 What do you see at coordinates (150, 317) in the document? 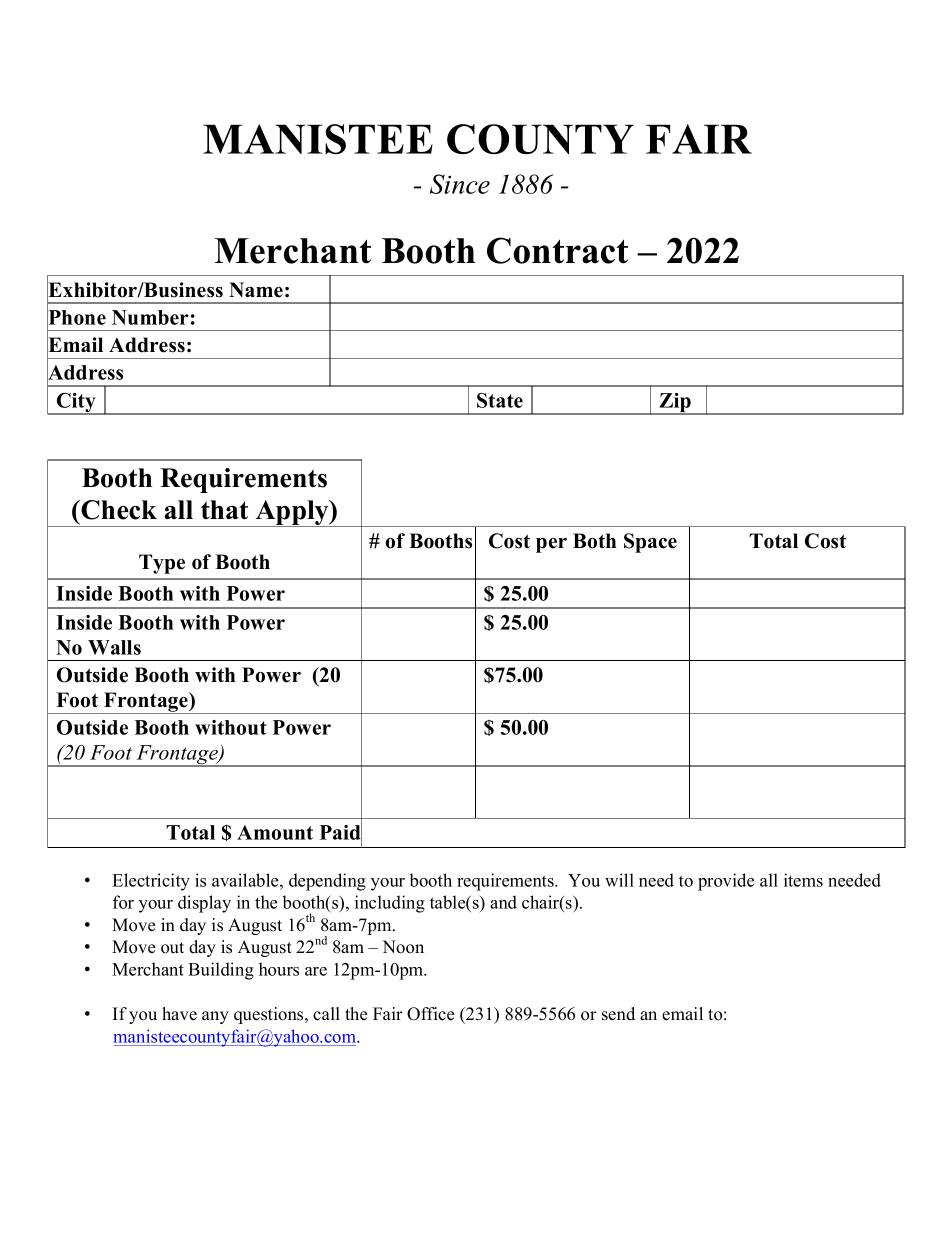
I see `Number` at bounding box center [150, 317].
